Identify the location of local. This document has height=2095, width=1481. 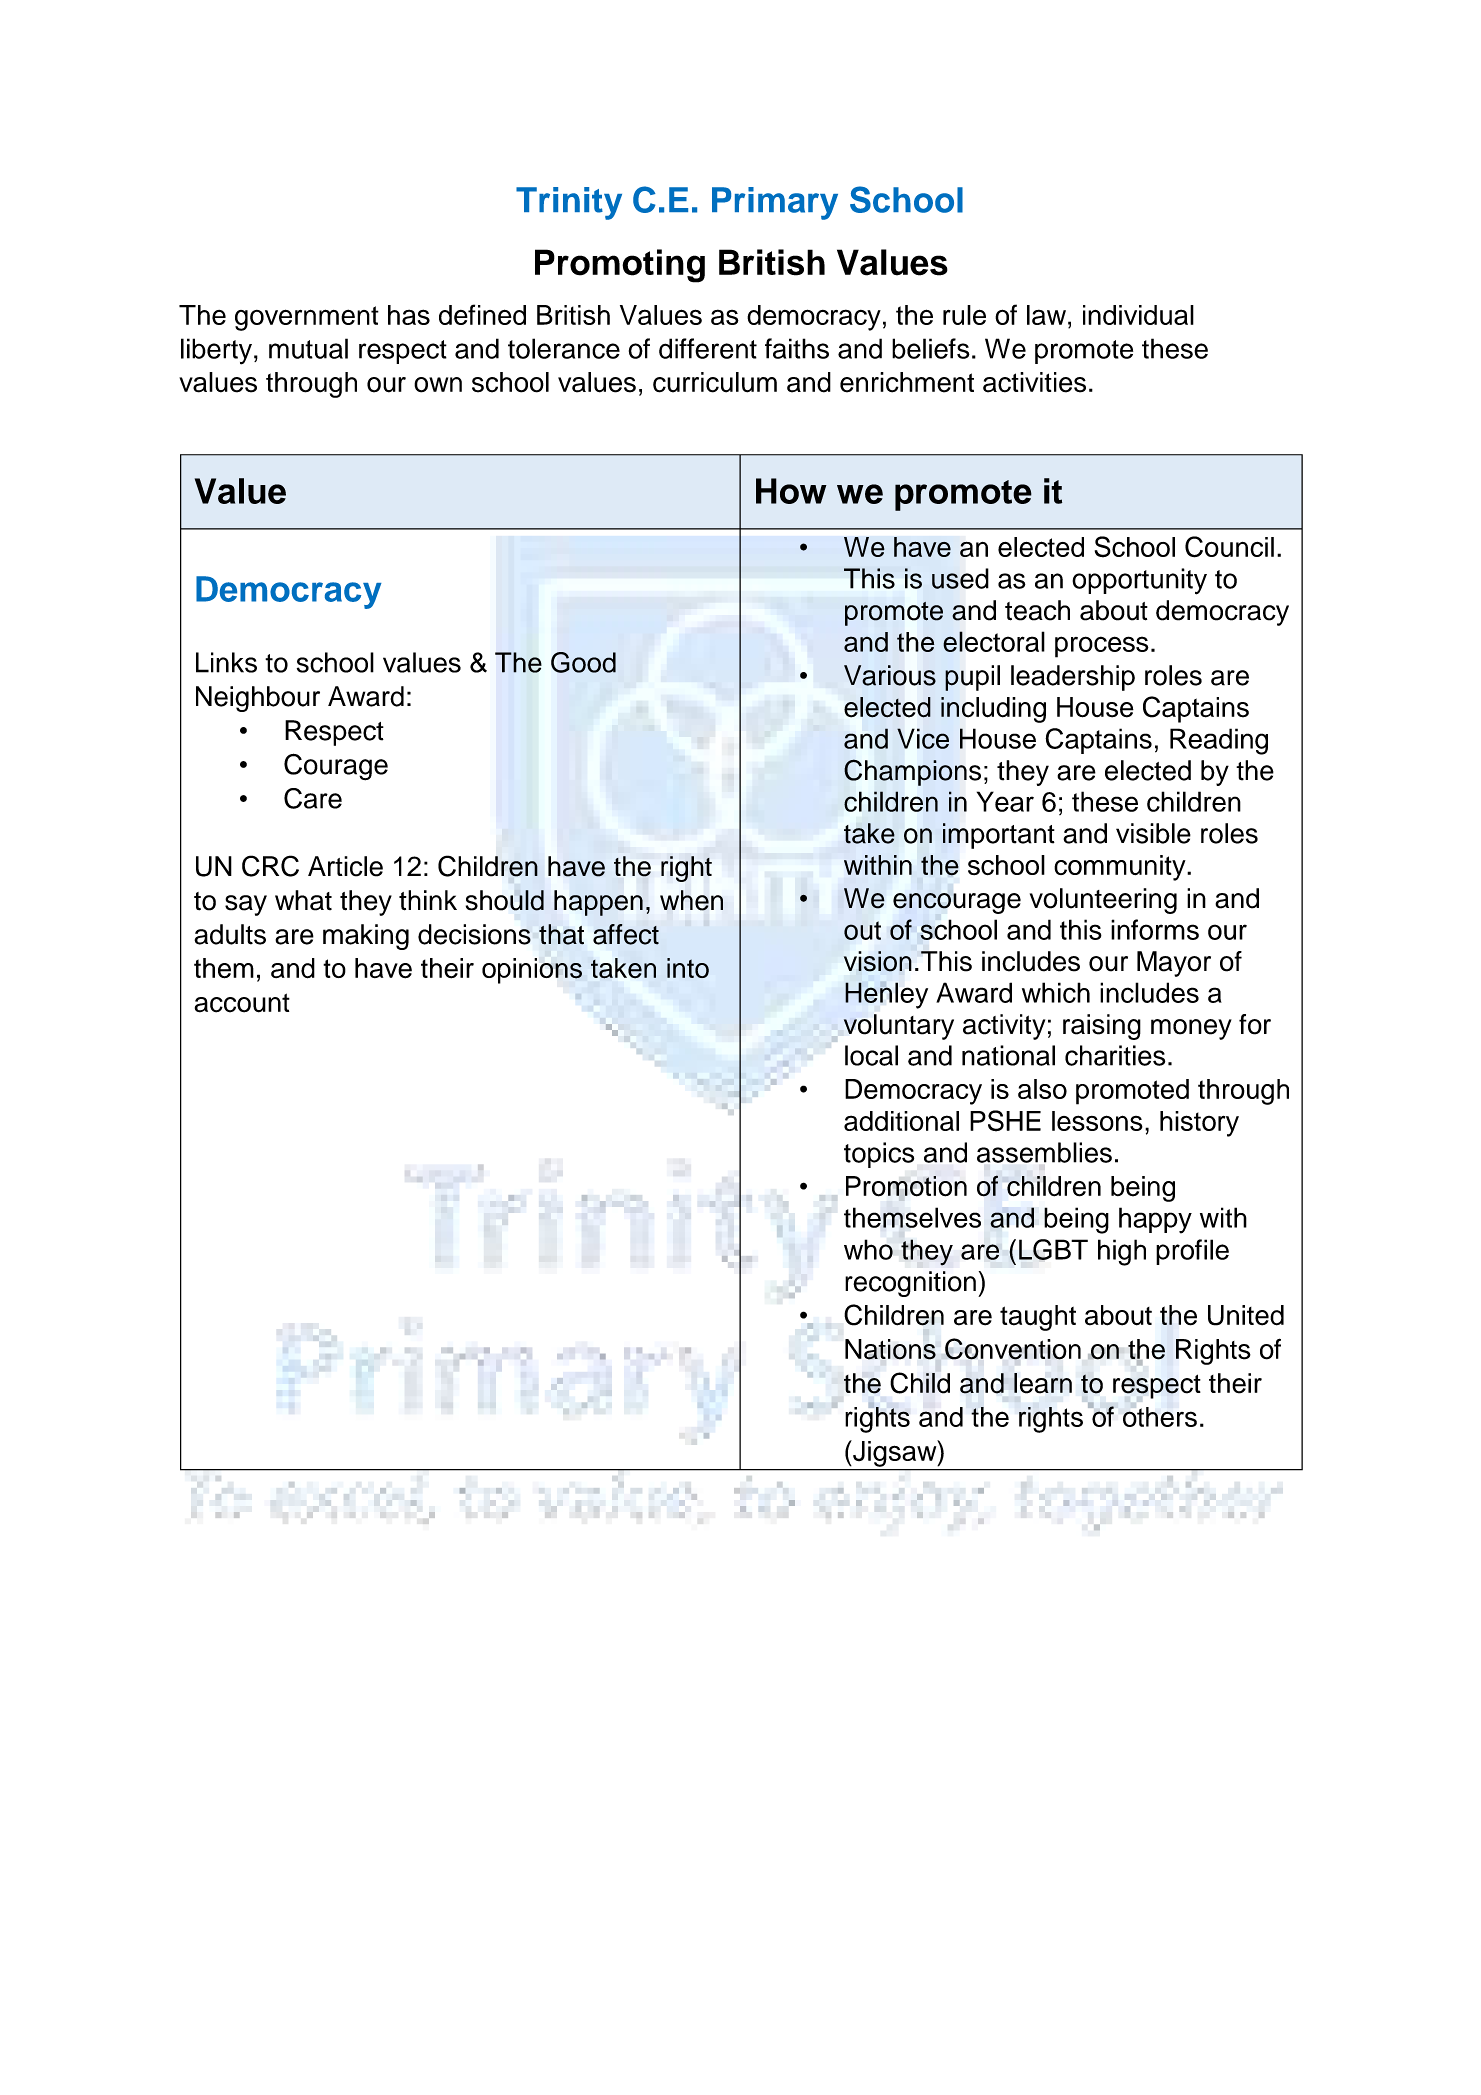
(871, 1055).
